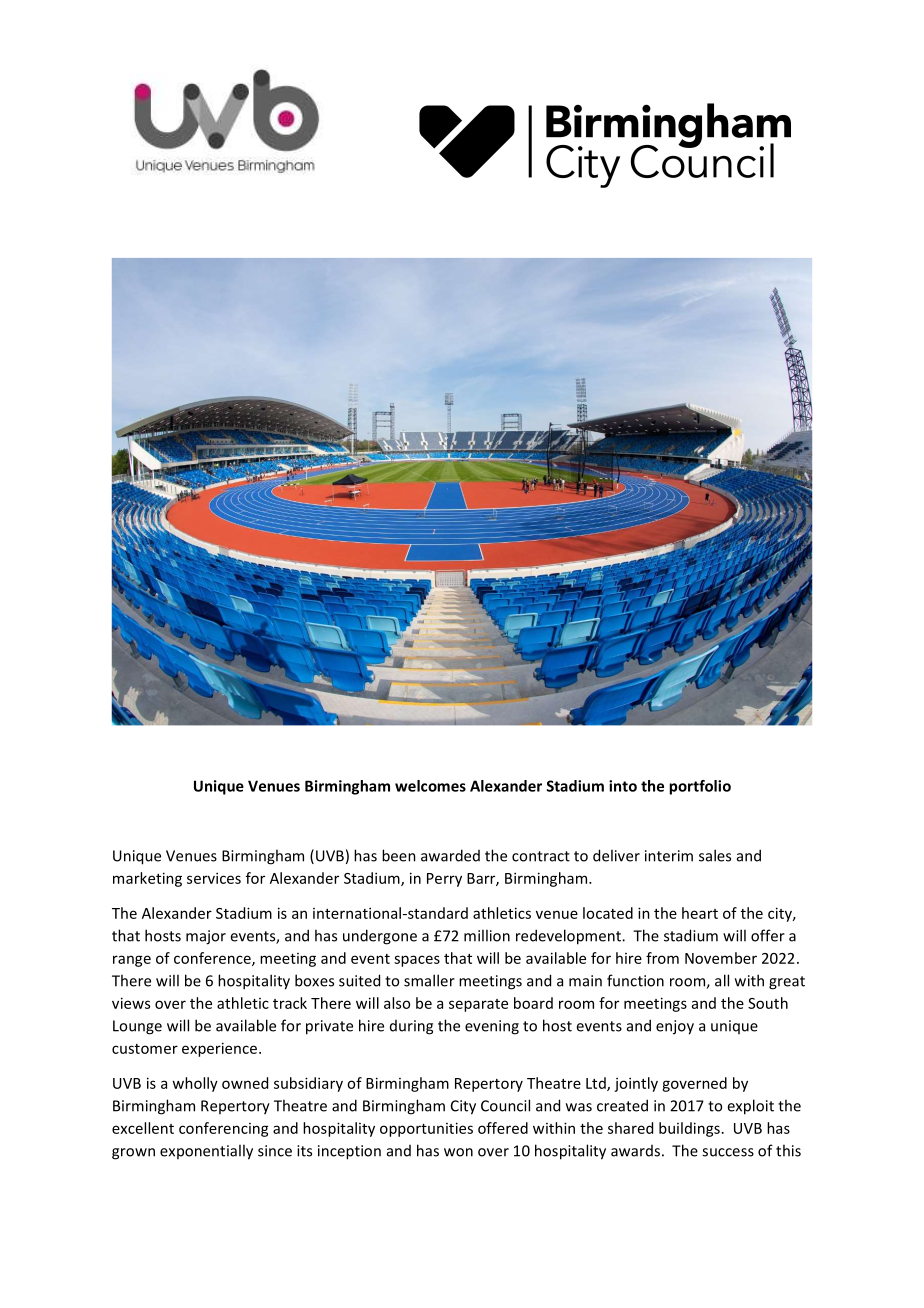 Image resolution: width=924 pixels, height=1308 pixels. What do you see at coordinates (430, 786) in the screenshot?
I see `welcomes` at bounding box center [430, 786].
